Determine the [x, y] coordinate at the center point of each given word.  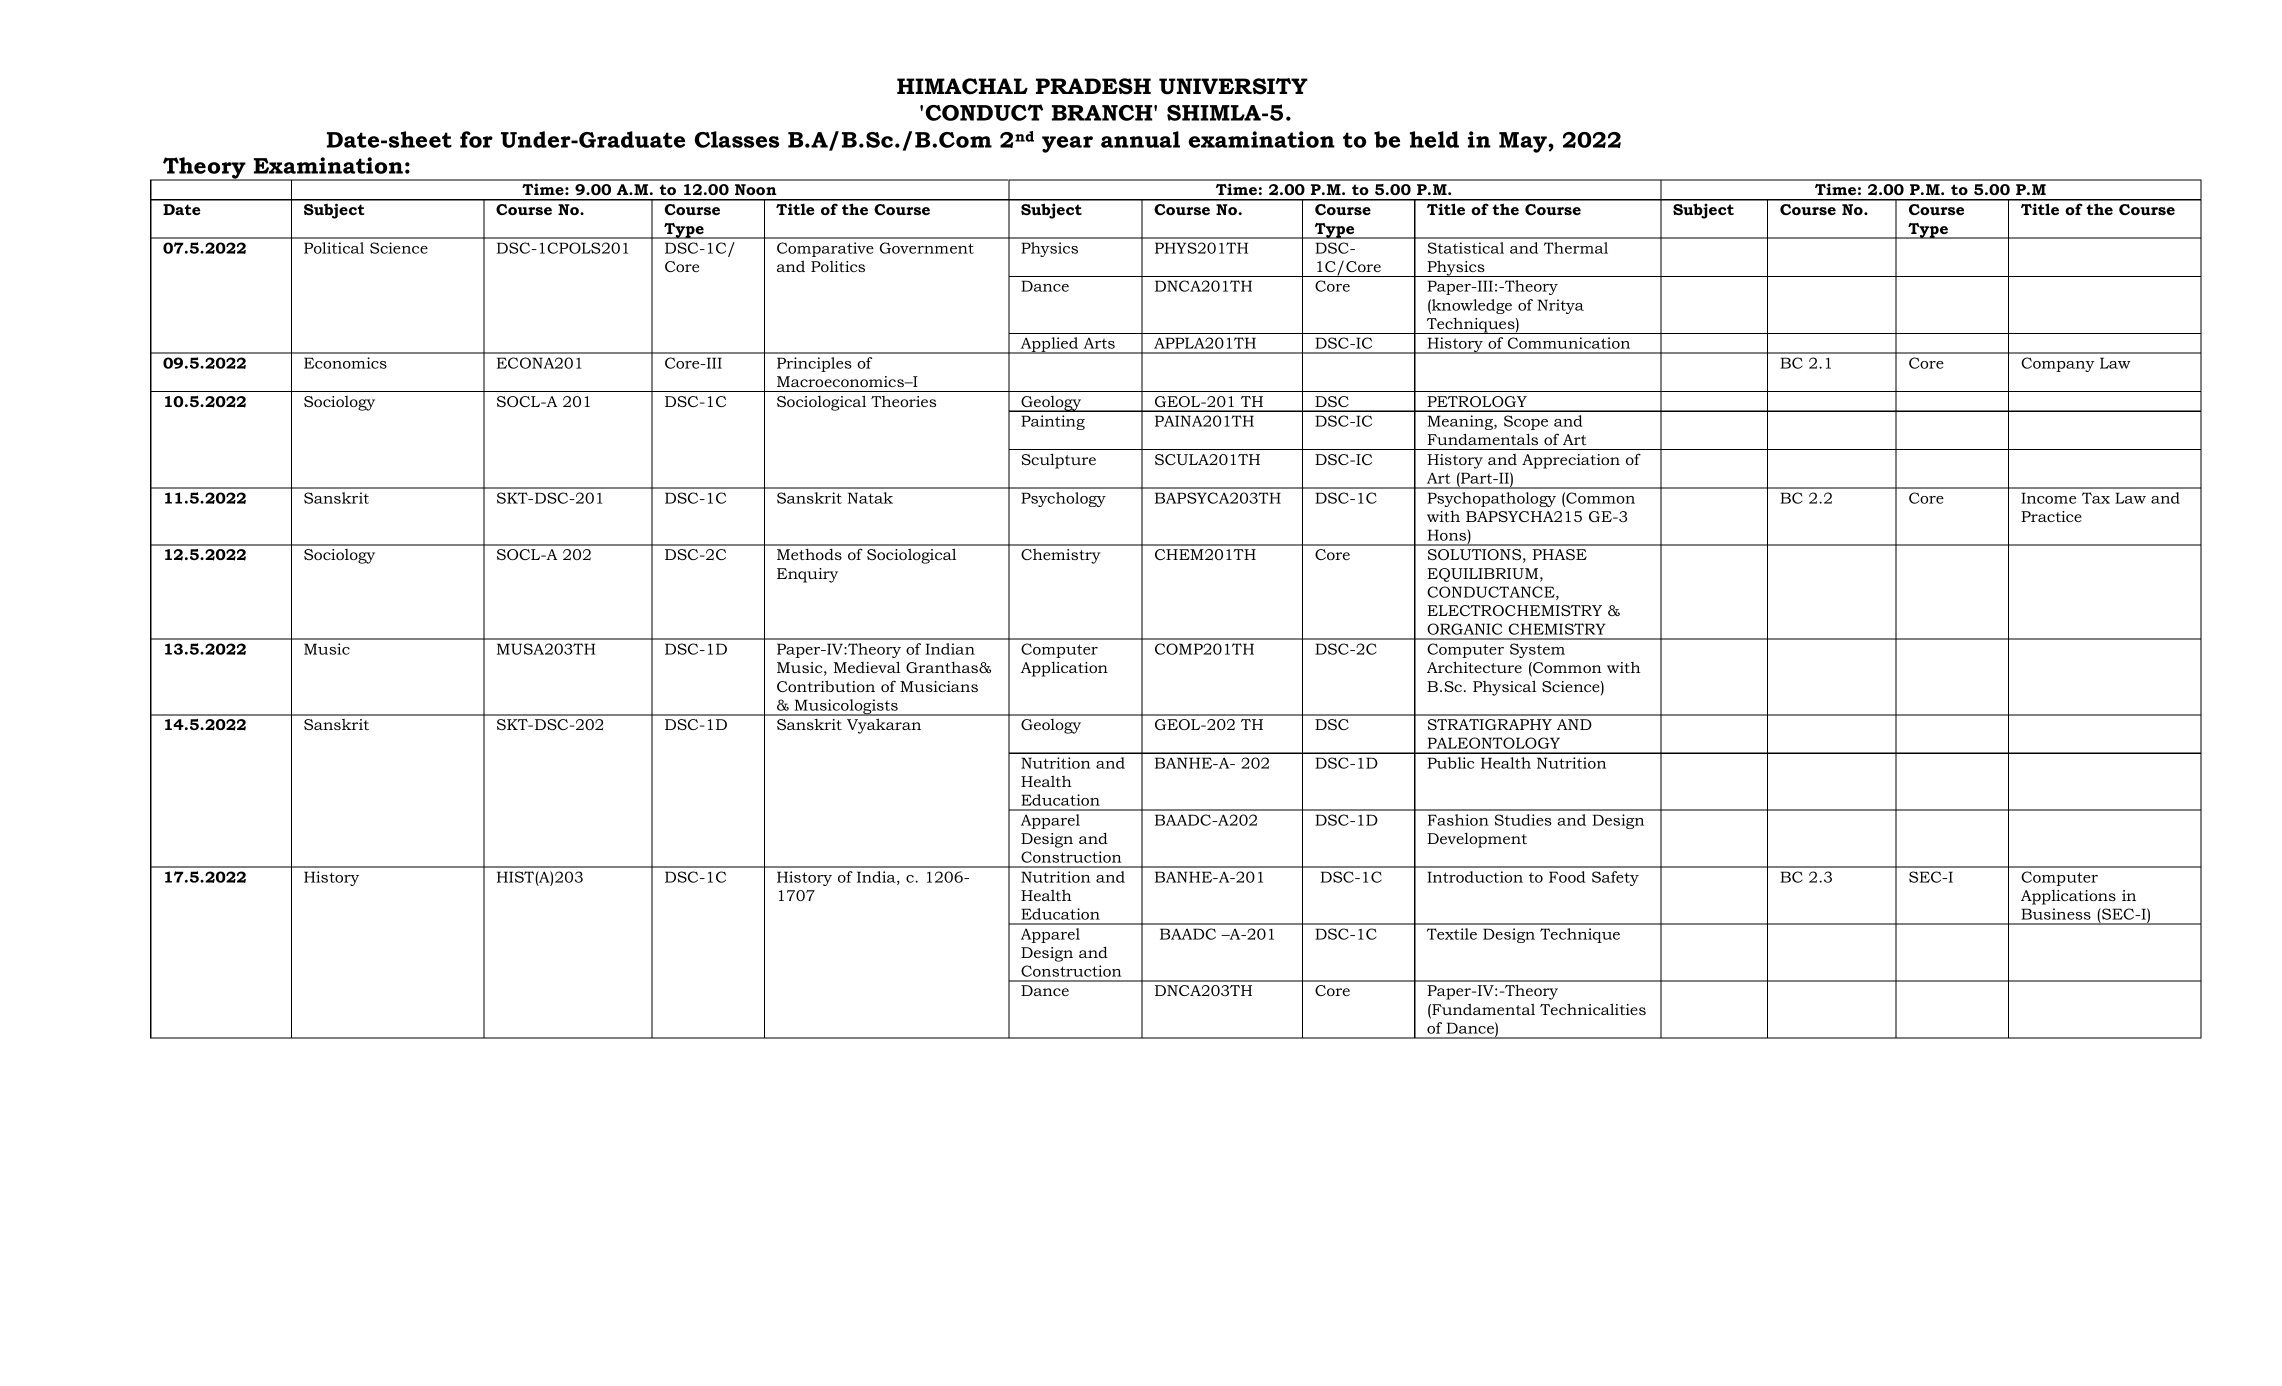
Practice [2051, 516]
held [1434, 139]
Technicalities [1593, 1009]
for [476, 139]
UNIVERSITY [1233, 86]
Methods [809, 554]
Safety [1615, 878]
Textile [1452, 934]
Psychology [1063, 499]
